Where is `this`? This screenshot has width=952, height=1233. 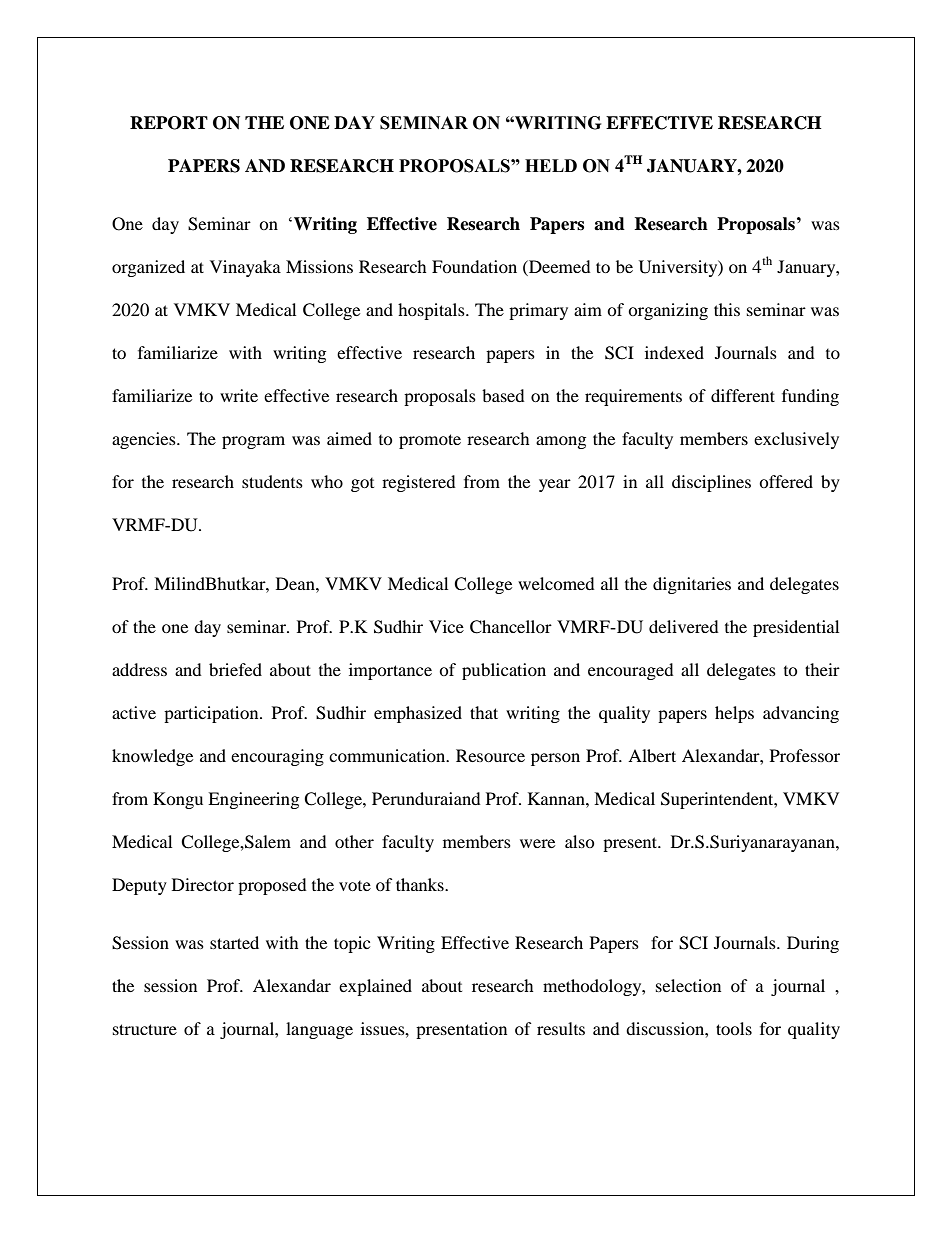 this is located at coordinates (727, 309).
